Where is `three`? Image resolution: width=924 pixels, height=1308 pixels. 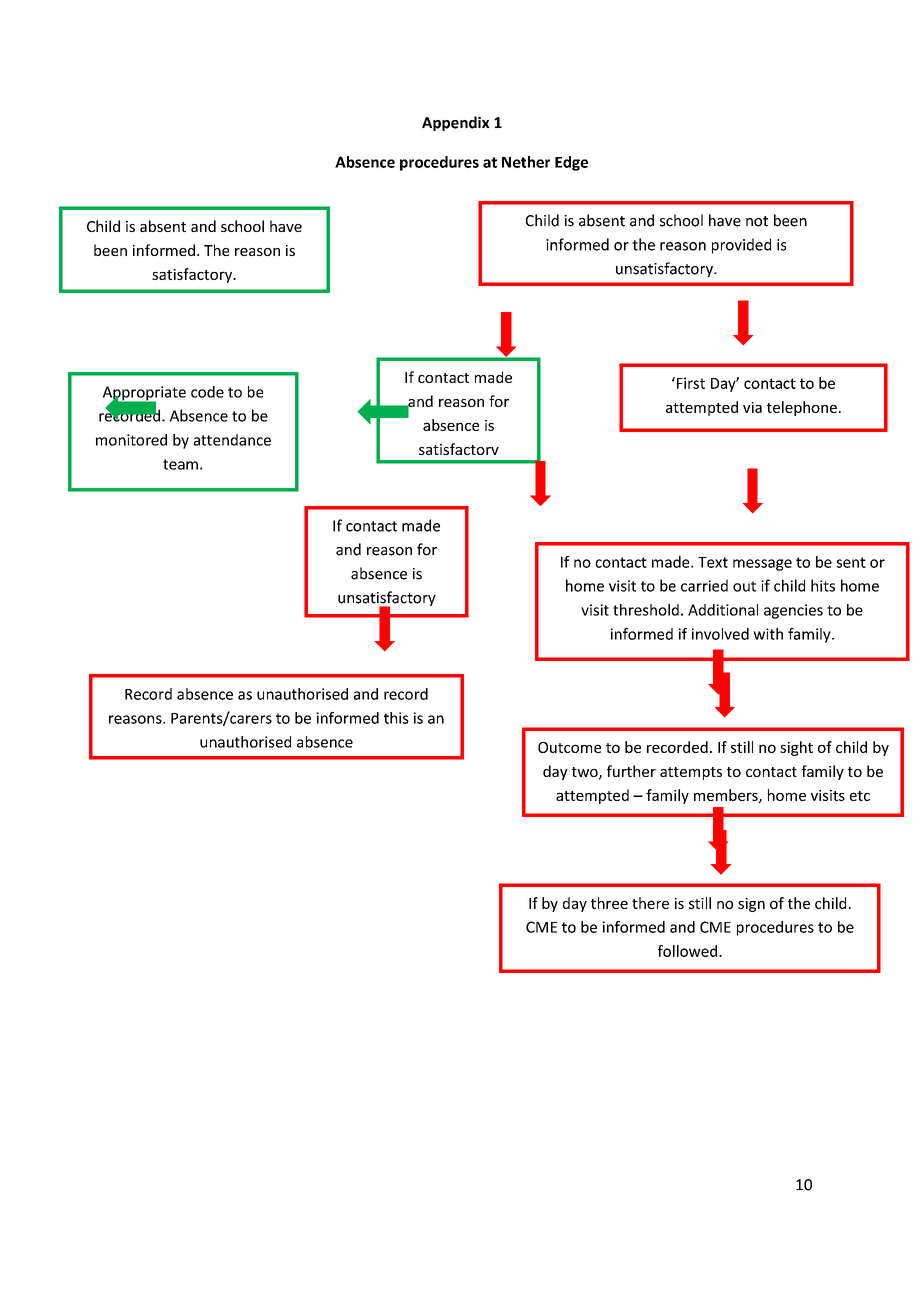
three is located at coordinates (609, 903).
